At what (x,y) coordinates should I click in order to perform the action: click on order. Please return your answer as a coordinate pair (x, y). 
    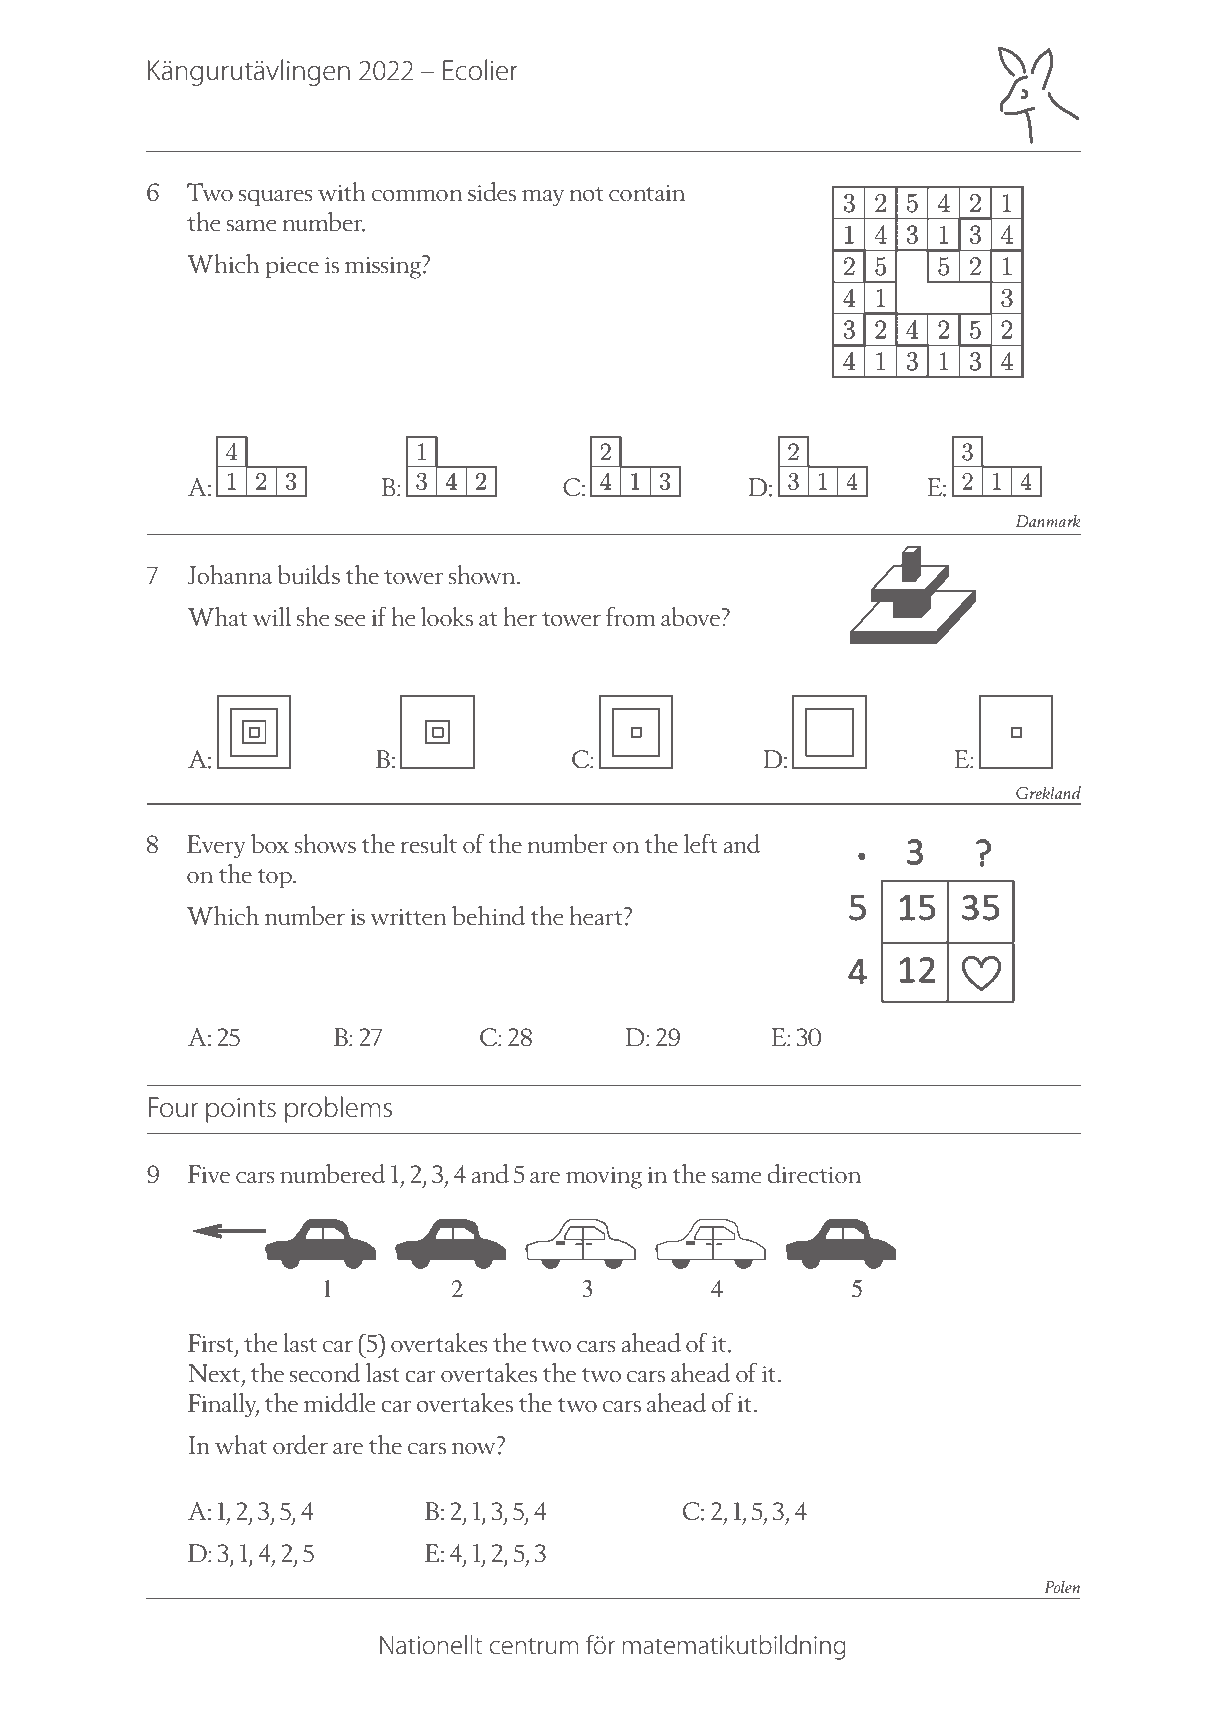
    Looking at the image, I should click on (300, 1444).
